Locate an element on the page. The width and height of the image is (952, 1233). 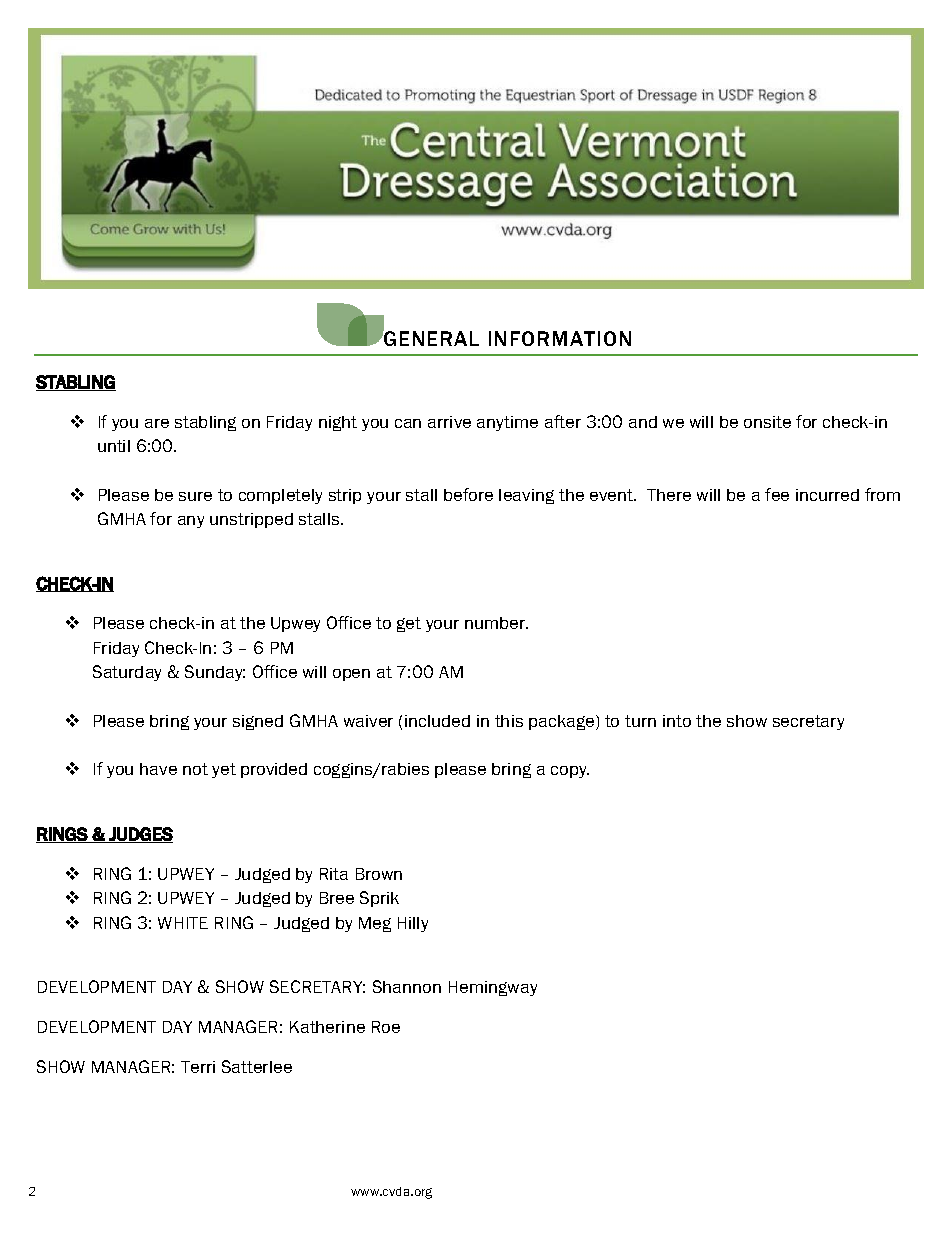
Roe is located at coordinates (386, 1027).
